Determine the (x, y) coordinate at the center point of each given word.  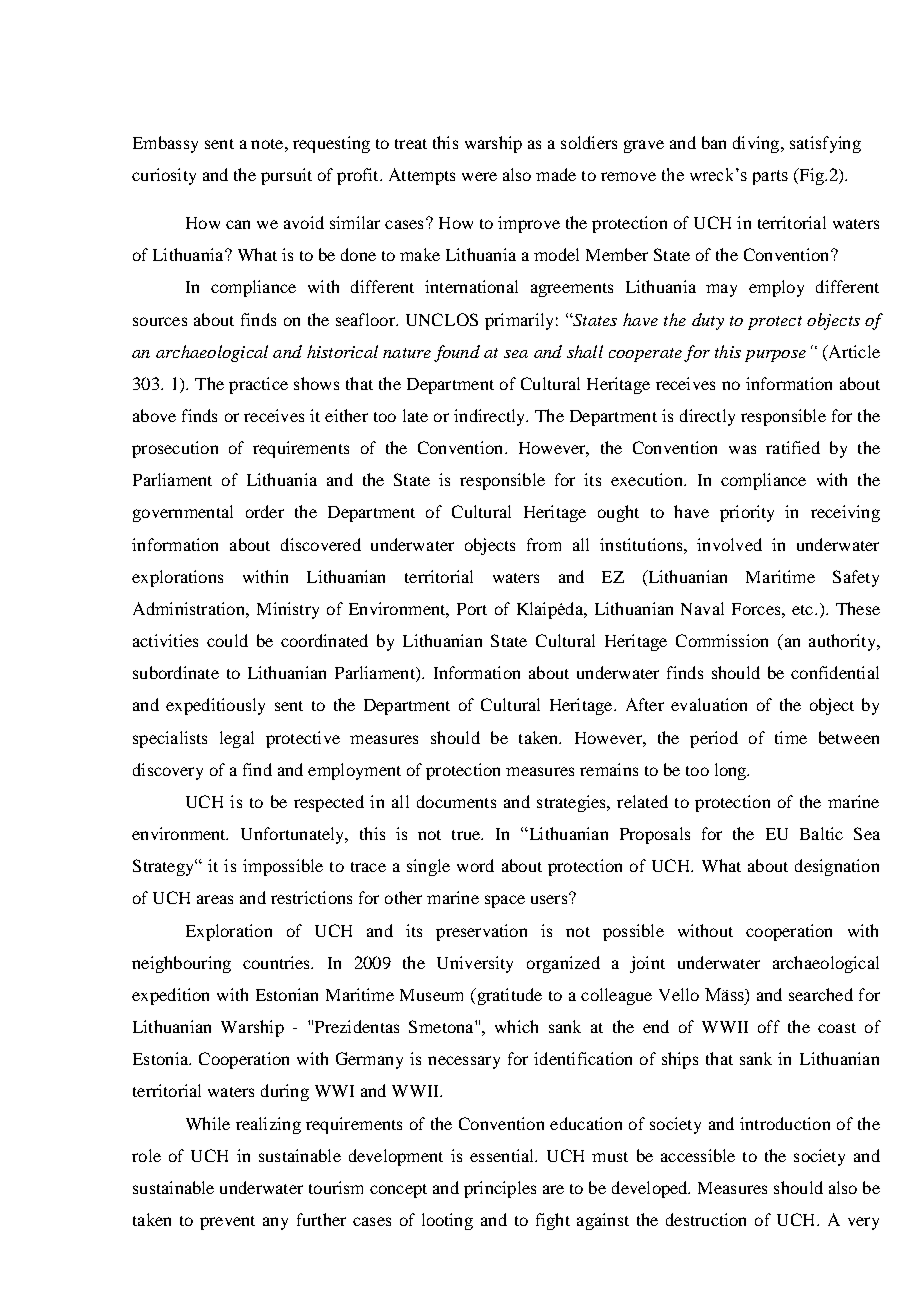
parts (770, 177)
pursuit (286, 176)
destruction (706, 1219)
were (479, 176)
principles (500, 1189)
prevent (227, 1223)
